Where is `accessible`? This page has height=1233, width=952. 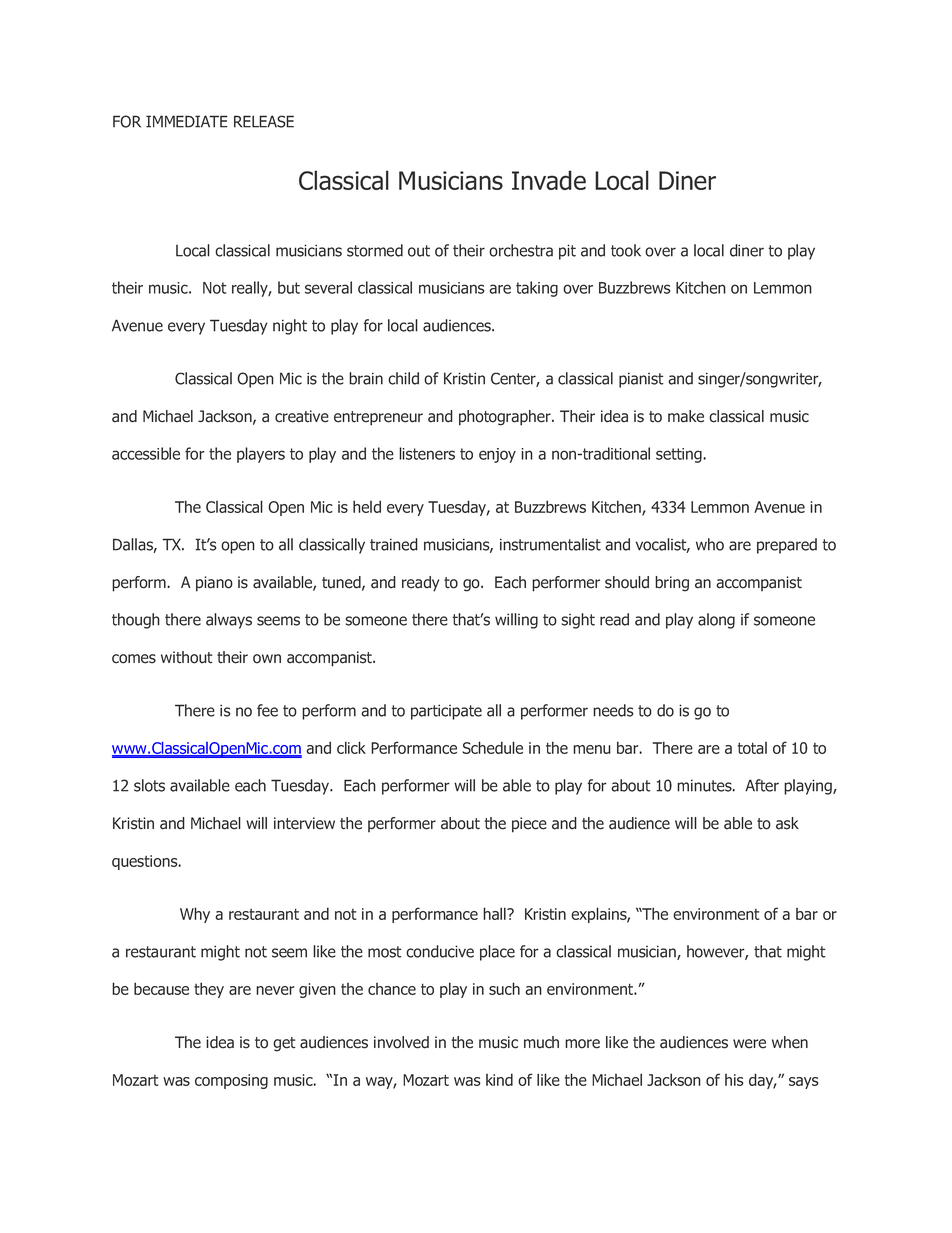
accessible is located at coordinates (146, 453).
